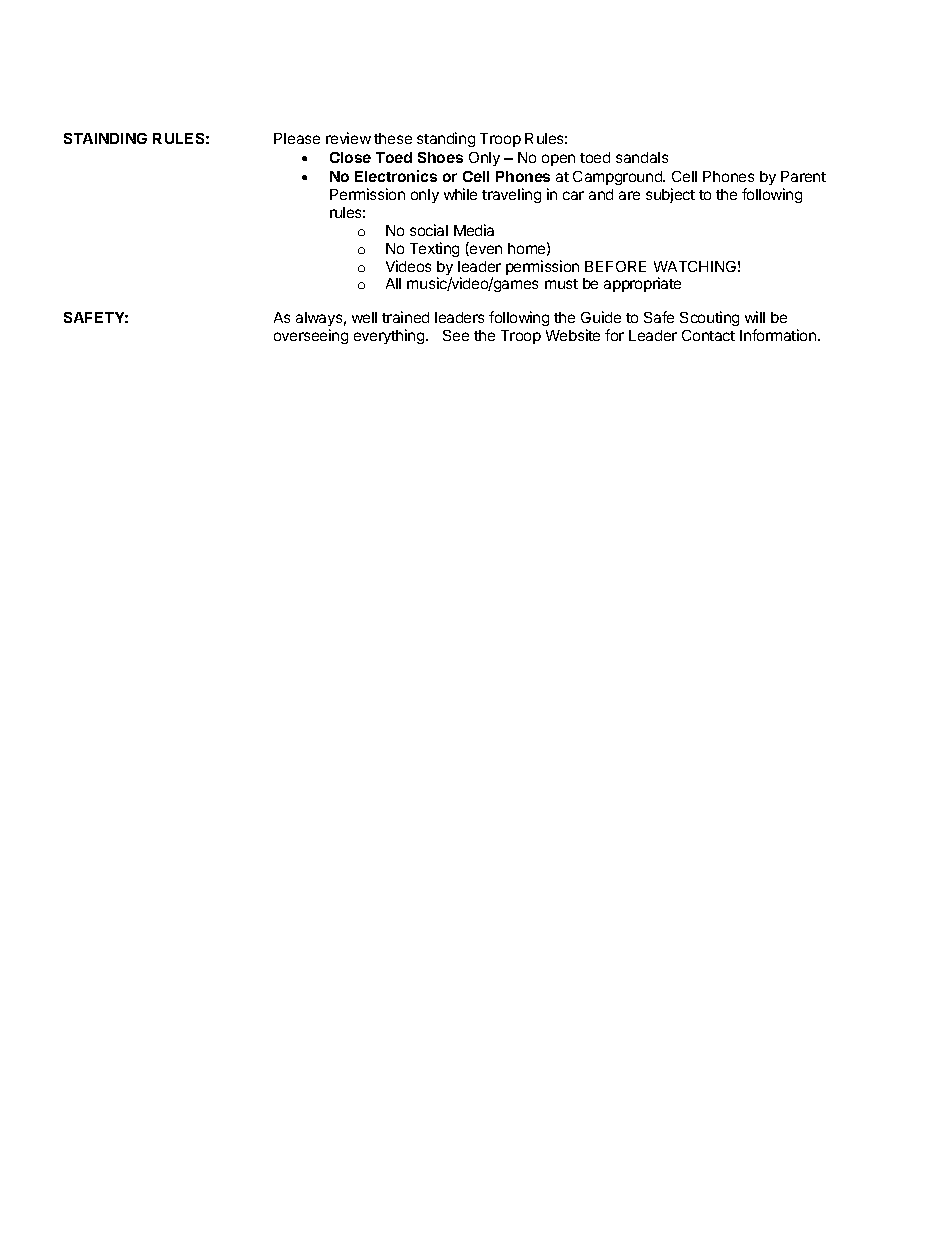 The width and height of the screenshot is (952, 1233). What do you see at coordinates (558, 160) in the screenshot?
I see `open` at bounding box center [558, 160].
